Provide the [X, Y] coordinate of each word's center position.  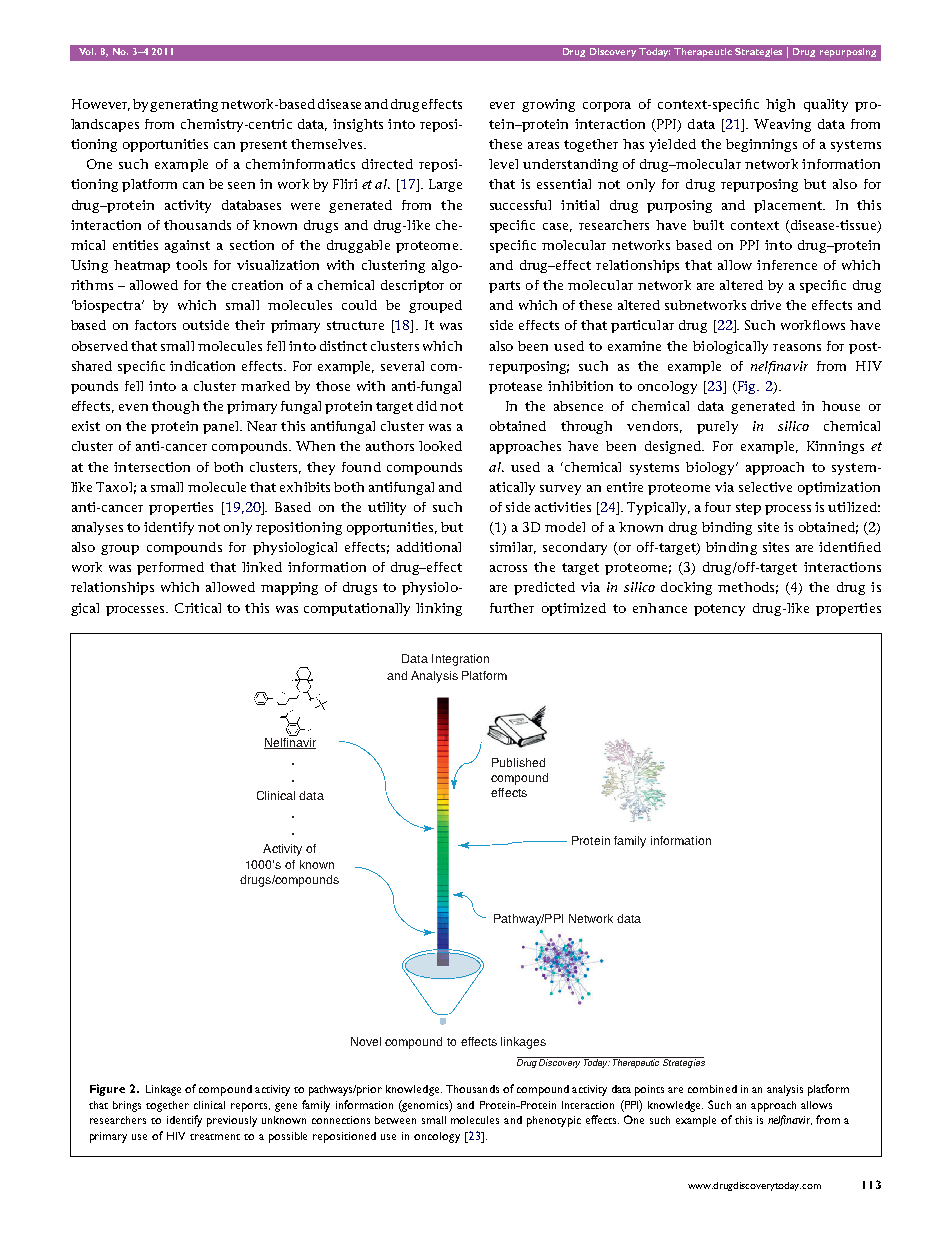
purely [717, 427]
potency [719, 610]
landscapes [105, 125]
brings [127, 1106]
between [395, 1120]
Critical [198, 608]
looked [440, 446]
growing [548, 105]
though [175, 407]
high [780, 105]
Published [518, 762]
